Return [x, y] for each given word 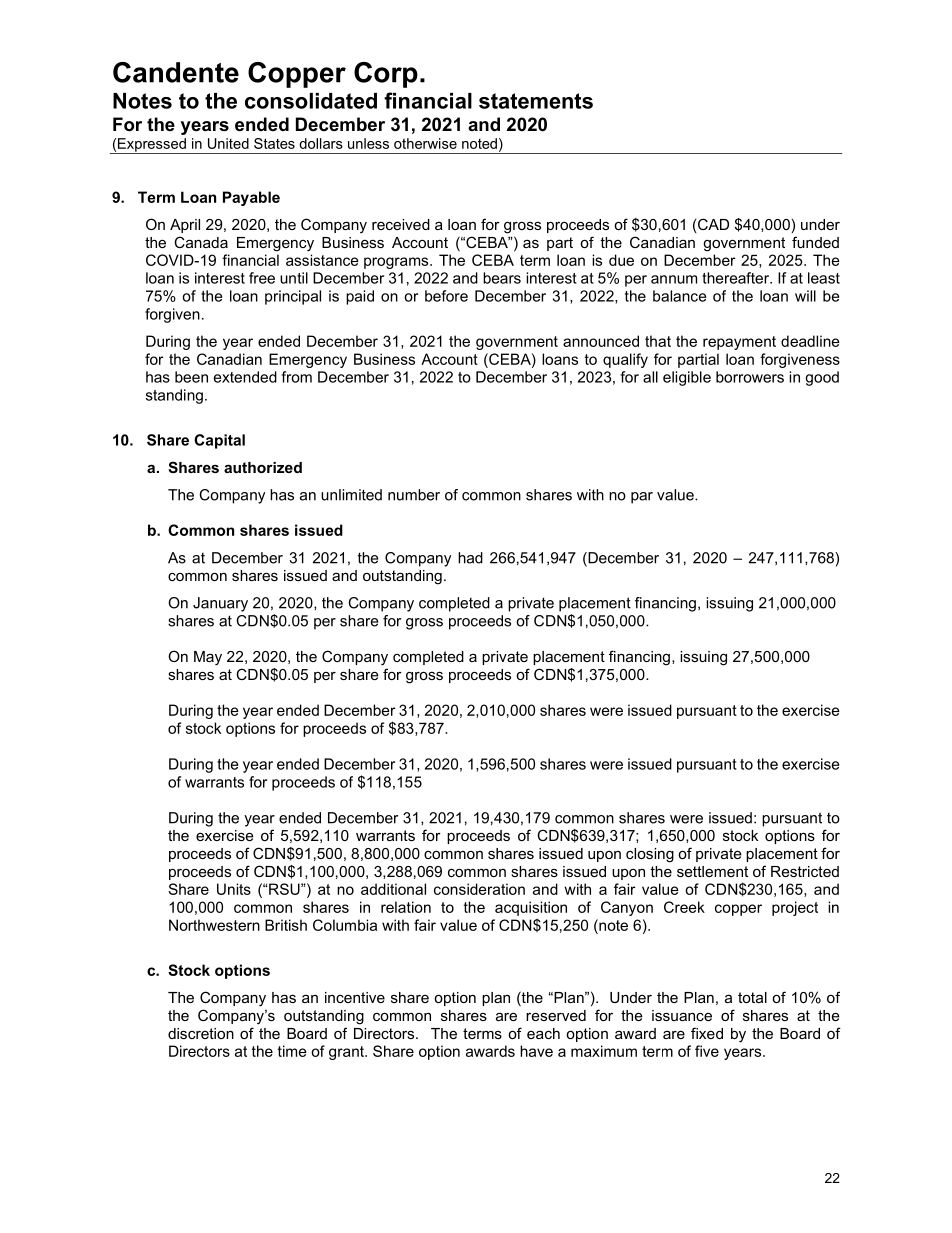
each [543, 1033]
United [228, 143]
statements [536, 101]
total [752, 997]
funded [815, 242]
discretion [201, 1033]
